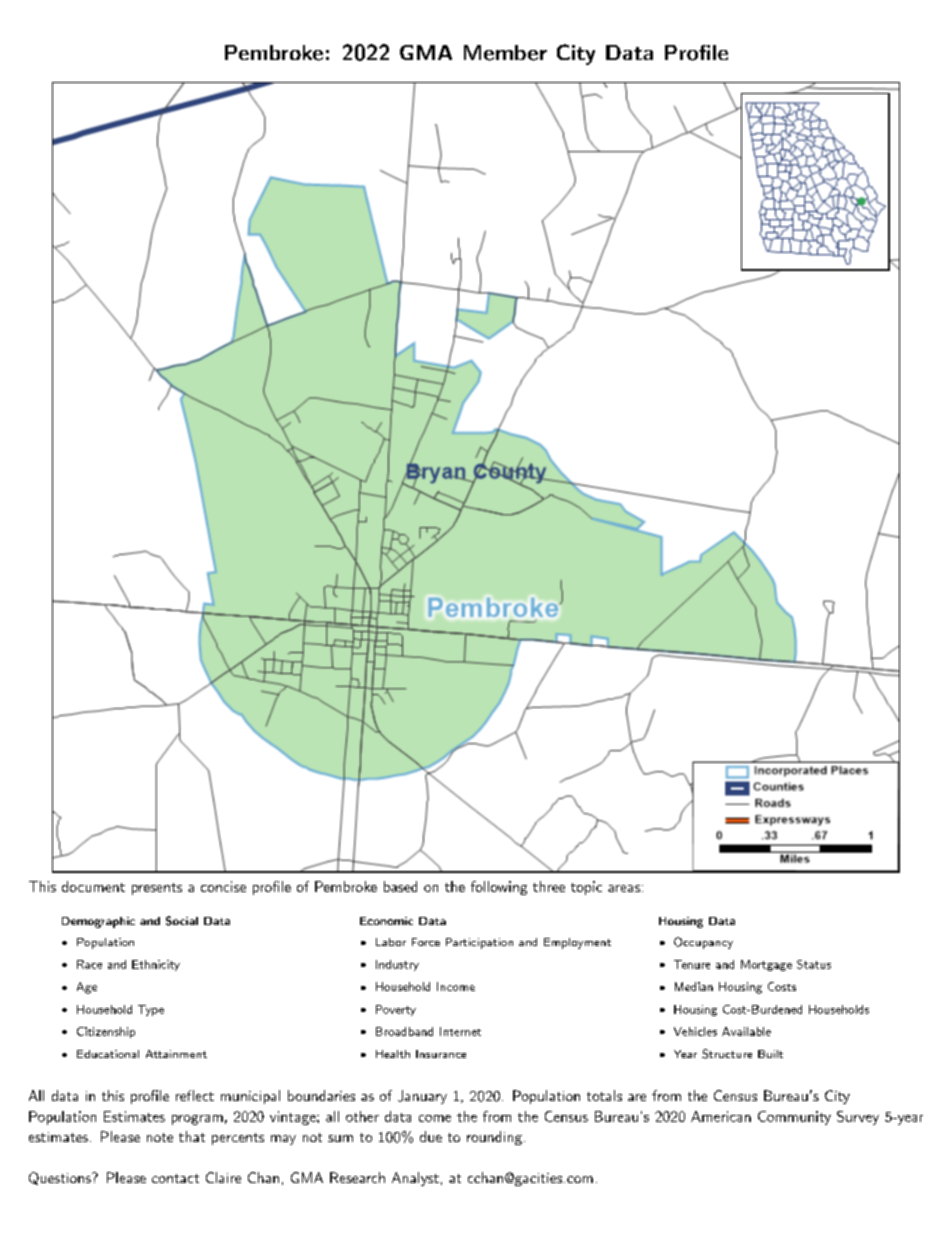 This screenshot has height=1233, width=952. What do you see at coordinates (586, 888) in the screenshot?
I see `topic` at bounding box center [586, 888].
